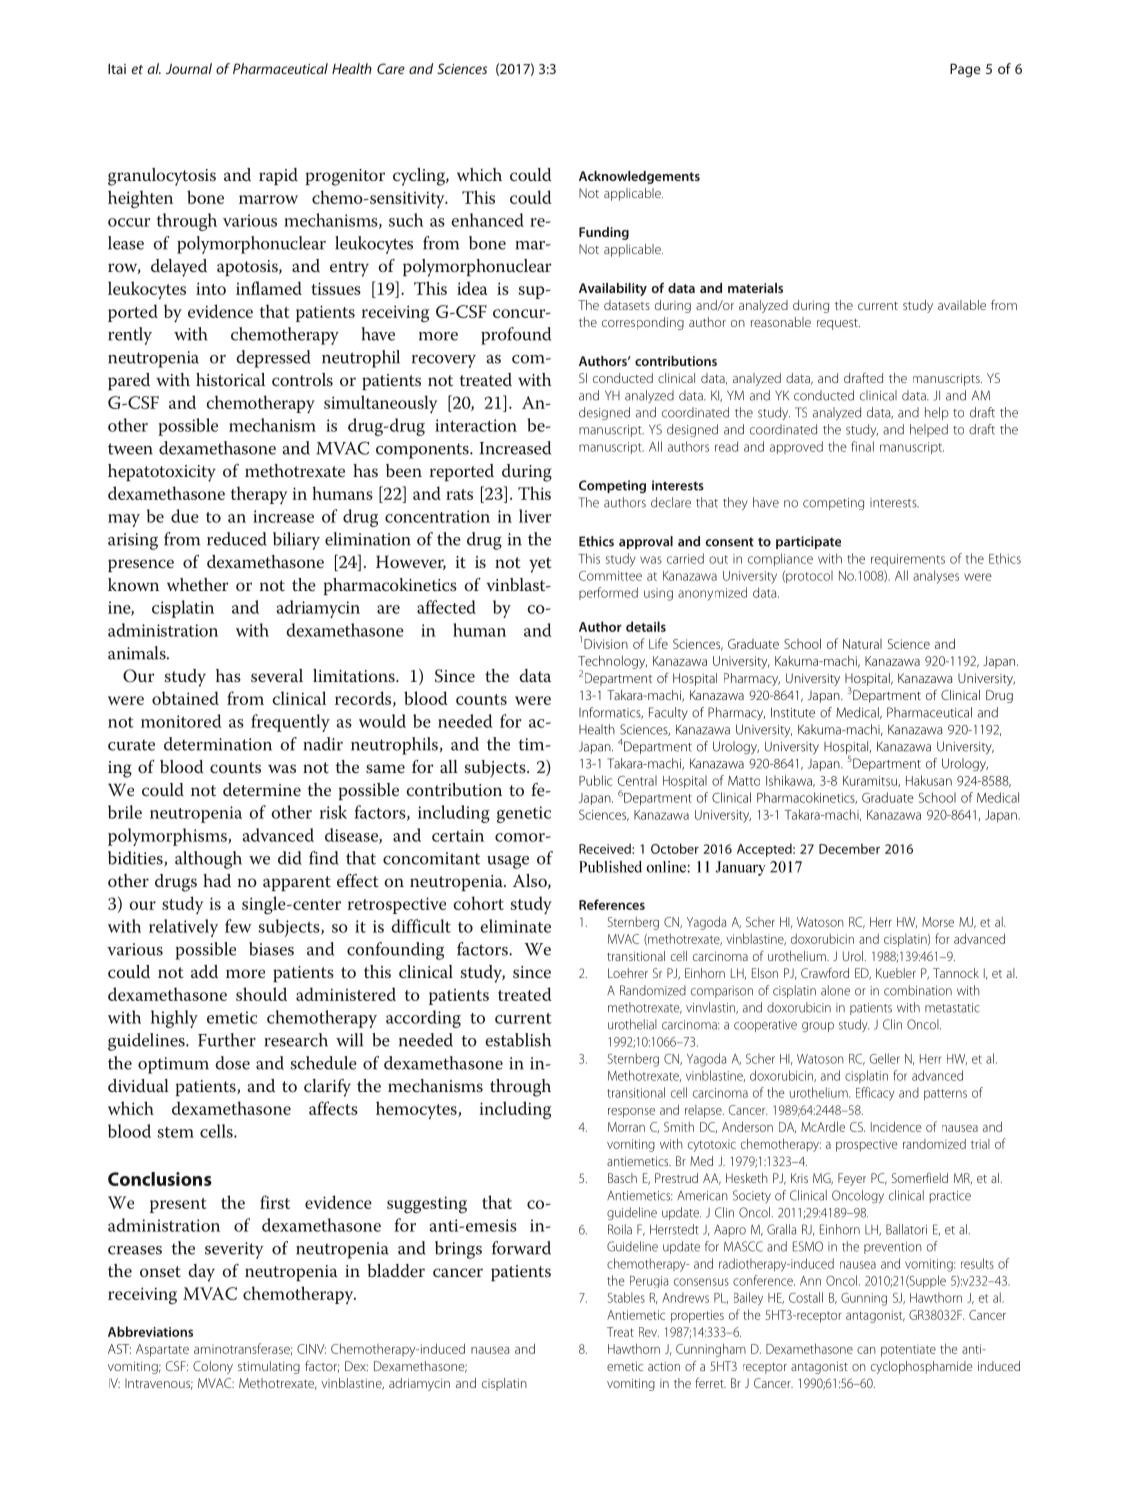  What do you see at coordinates (908, 1350) in the screenshot?
I see `potentiate` at bounding box center [908, 1350].
